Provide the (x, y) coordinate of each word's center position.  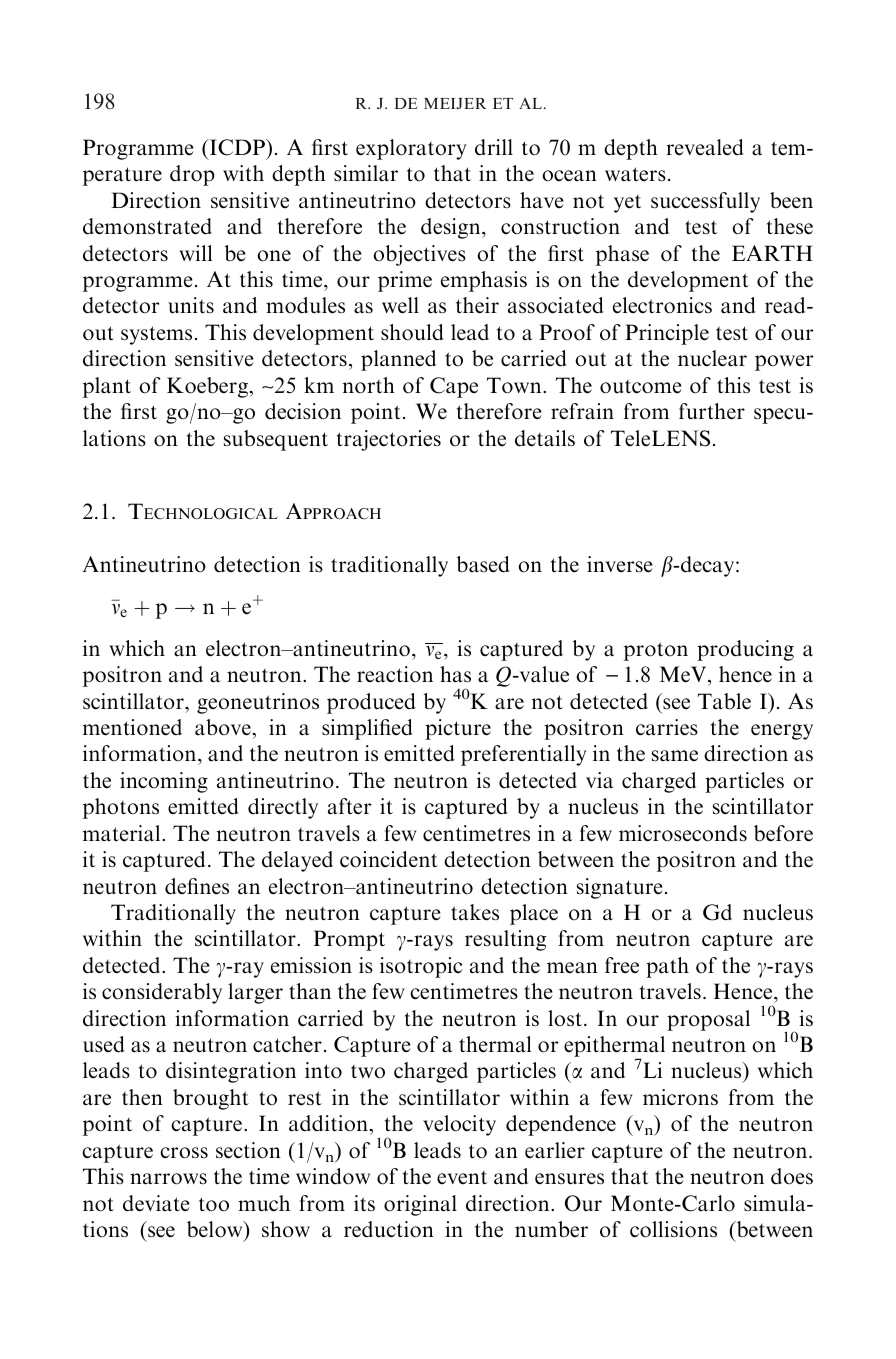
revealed (705, 147)
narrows (168, 1179)
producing (745, 650)
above (224, 727)
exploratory (411, 149)
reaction (395, 674)
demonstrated (147, 226)
